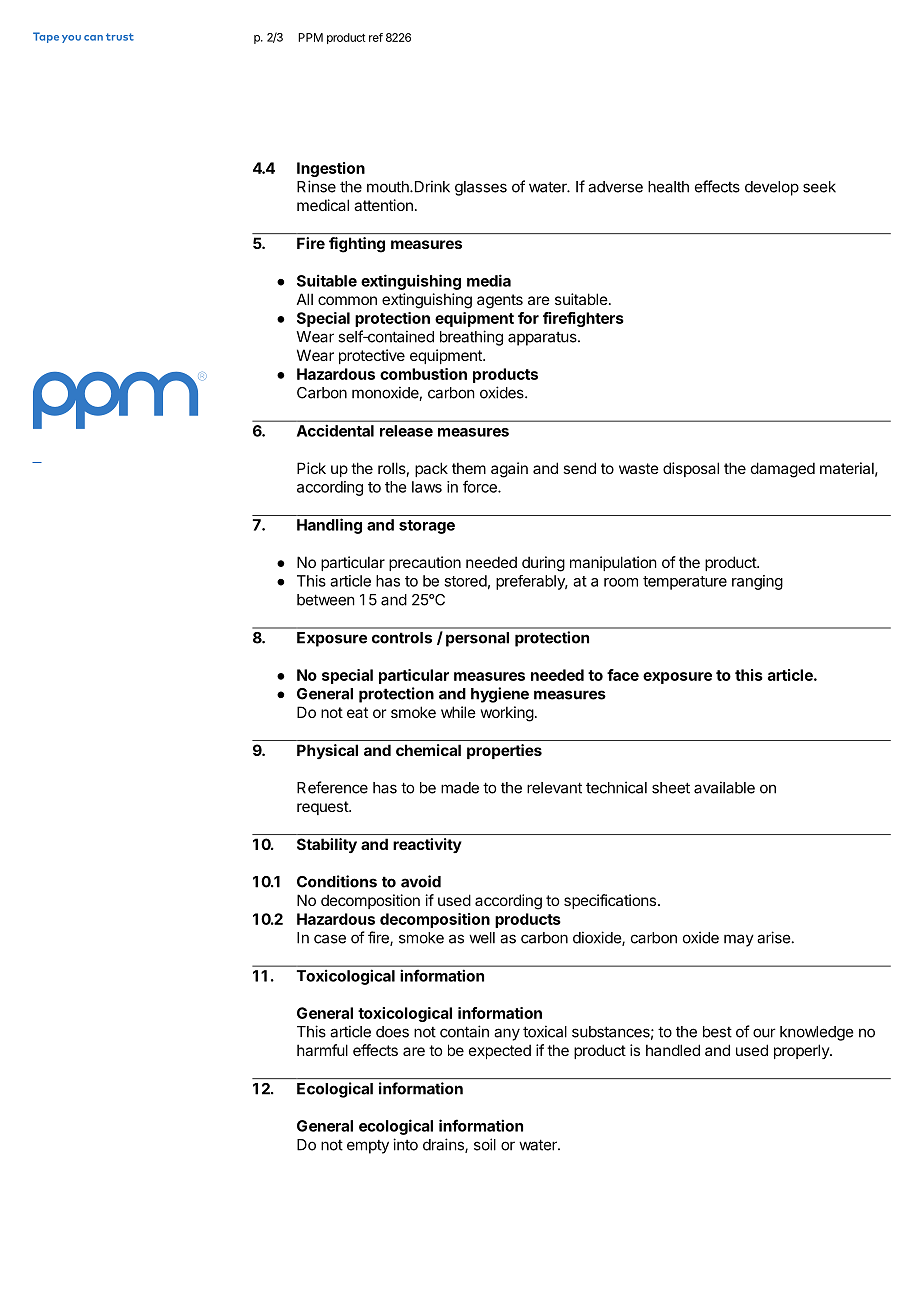  What do you see at coordinates (772, 188) in the screenshot?
I see `develop` at bounding box center [772, 188].
